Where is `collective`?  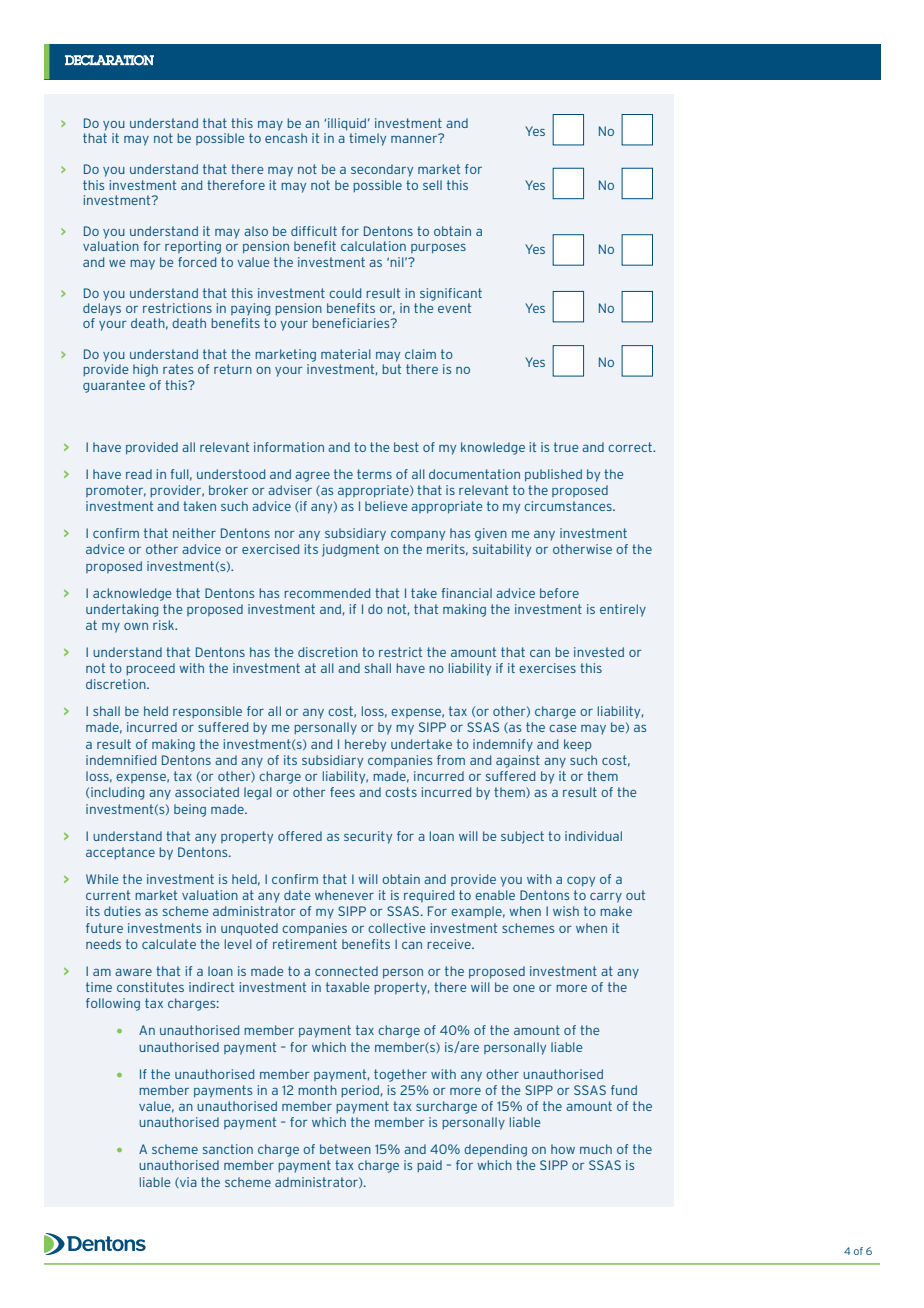
collective is located at coordinates (396, 928).
